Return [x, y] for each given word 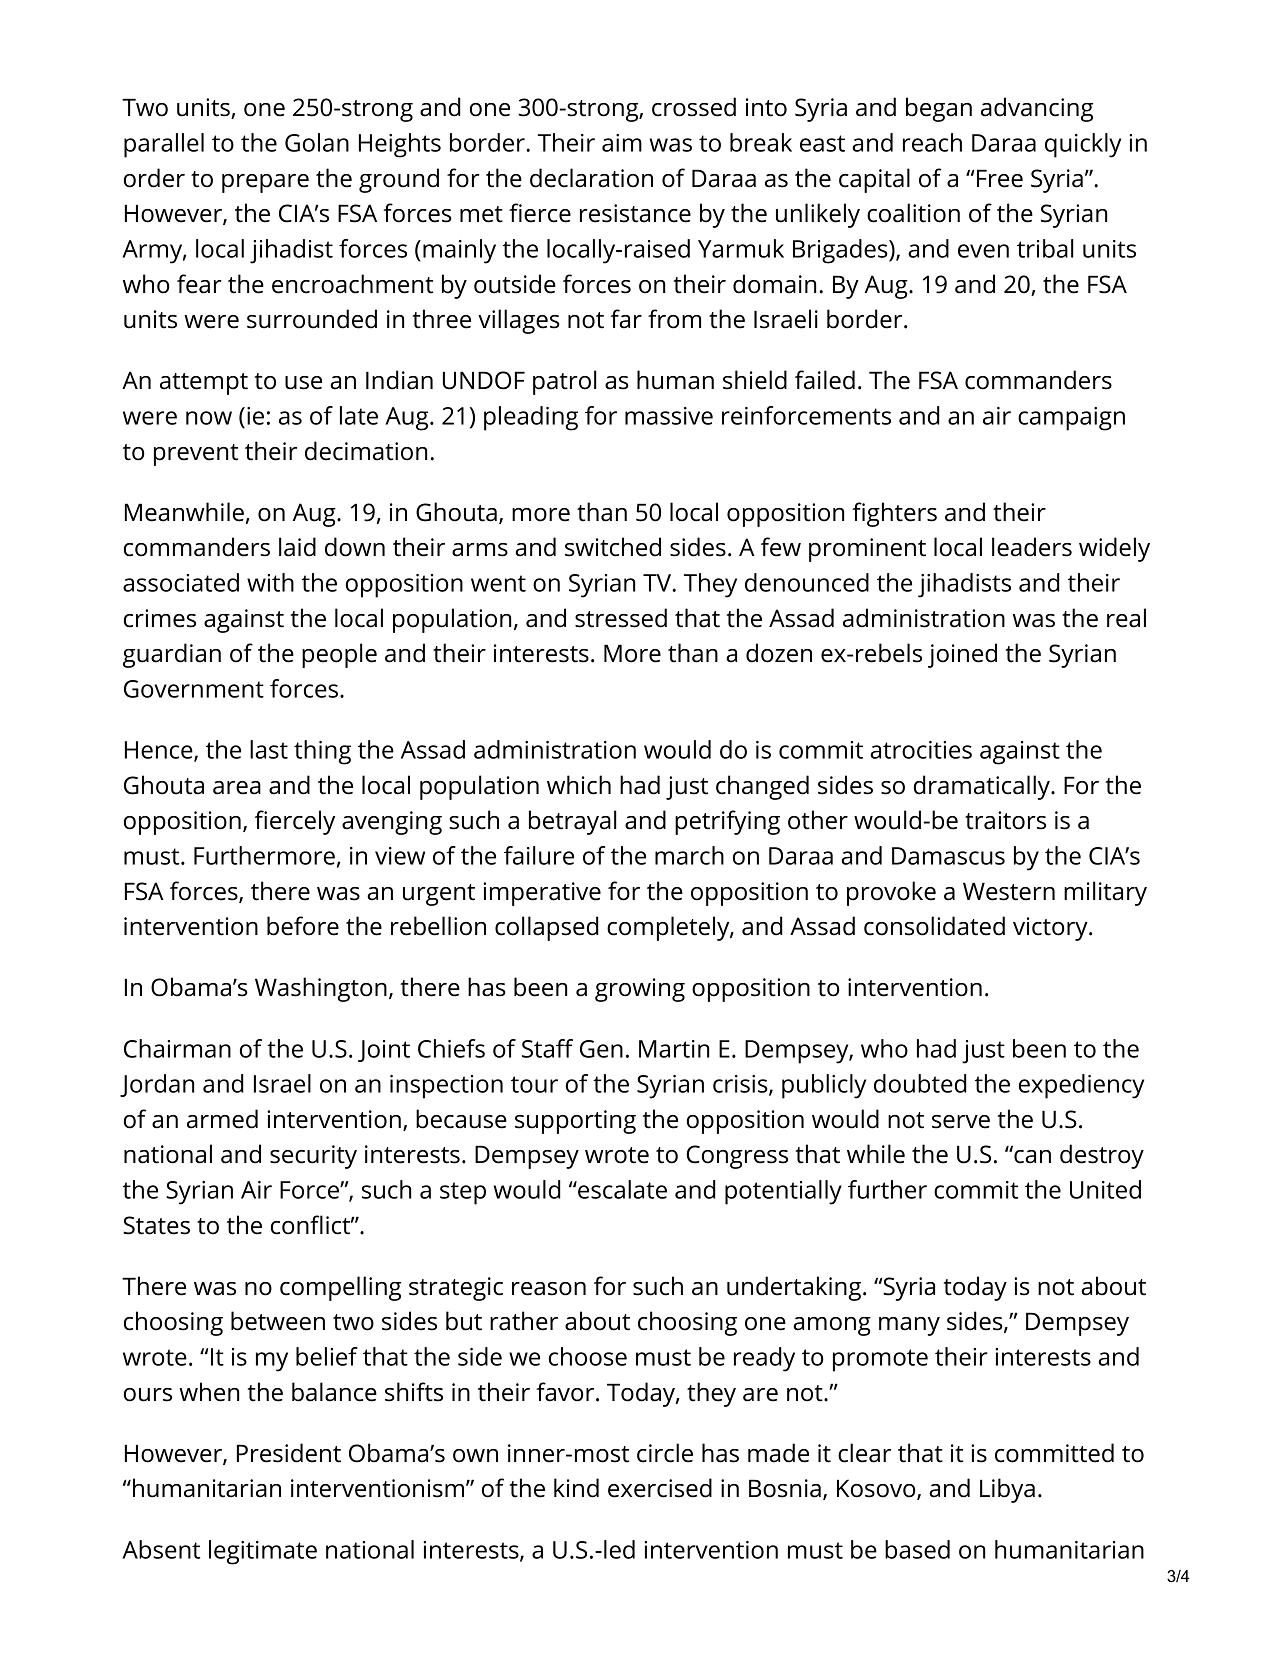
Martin [674, 1049]
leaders [1032, 547]
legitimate [263, 1552]
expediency [1081, 1086]
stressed [621, 618]
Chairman [177, 1048]
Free [1000, 178]
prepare [265, 183]
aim [622, 143]
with [270, 582]
